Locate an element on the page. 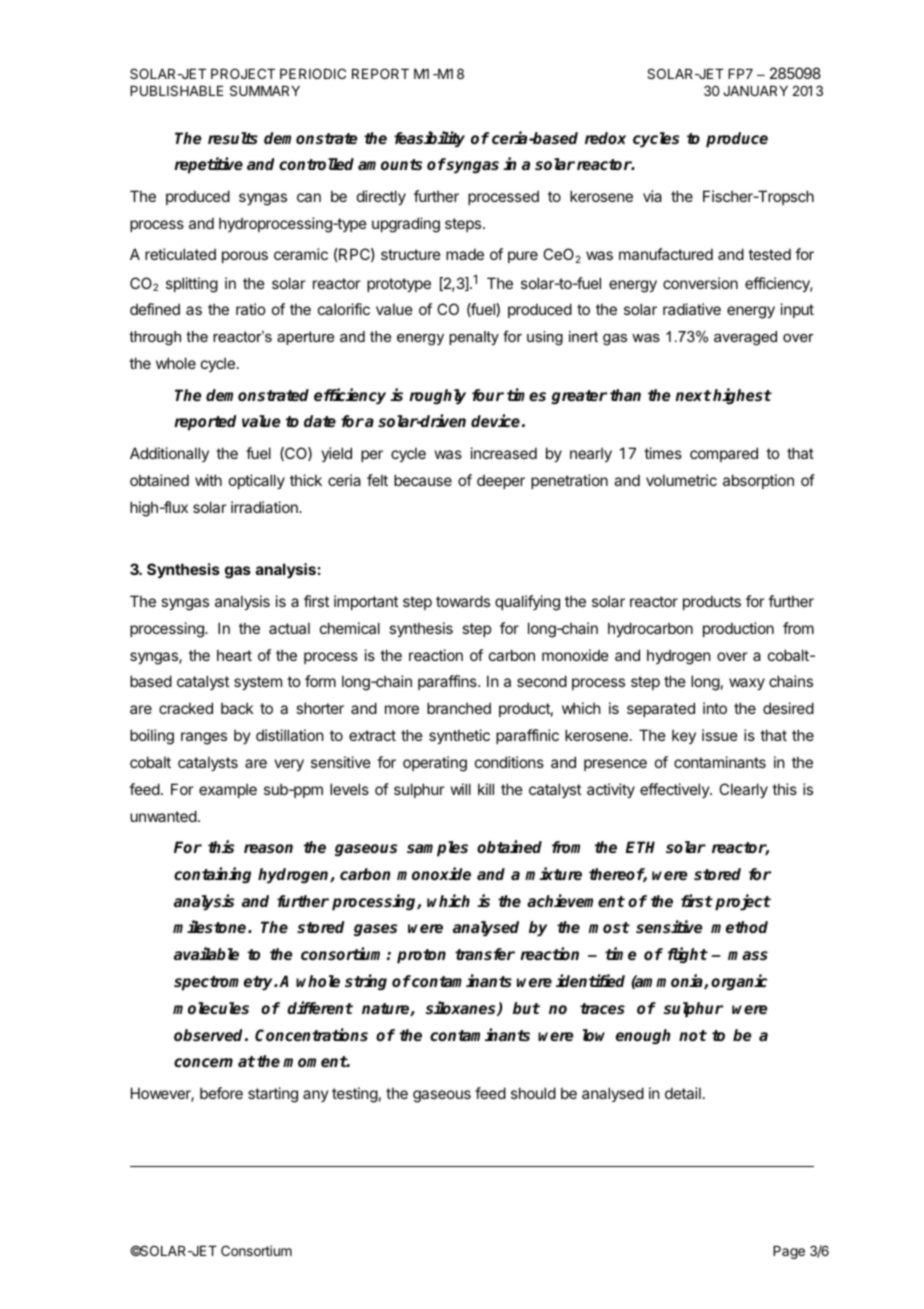 Image resolution: width=924 pixels, height=1309 pixels. Clearly is located at coordinates (743, 790).
